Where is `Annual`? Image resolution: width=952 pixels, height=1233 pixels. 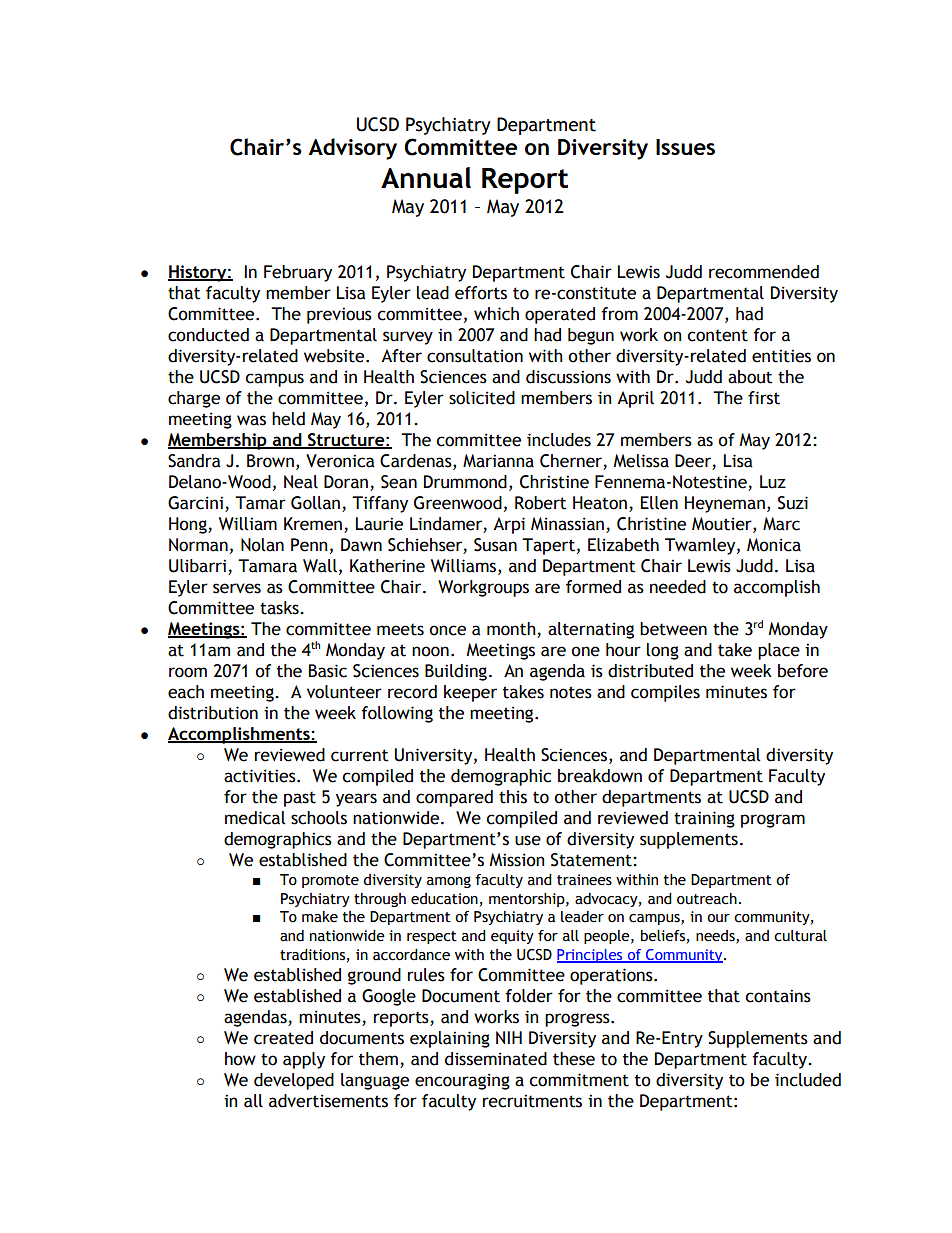
Annual is located at coordinates (426, 177).
